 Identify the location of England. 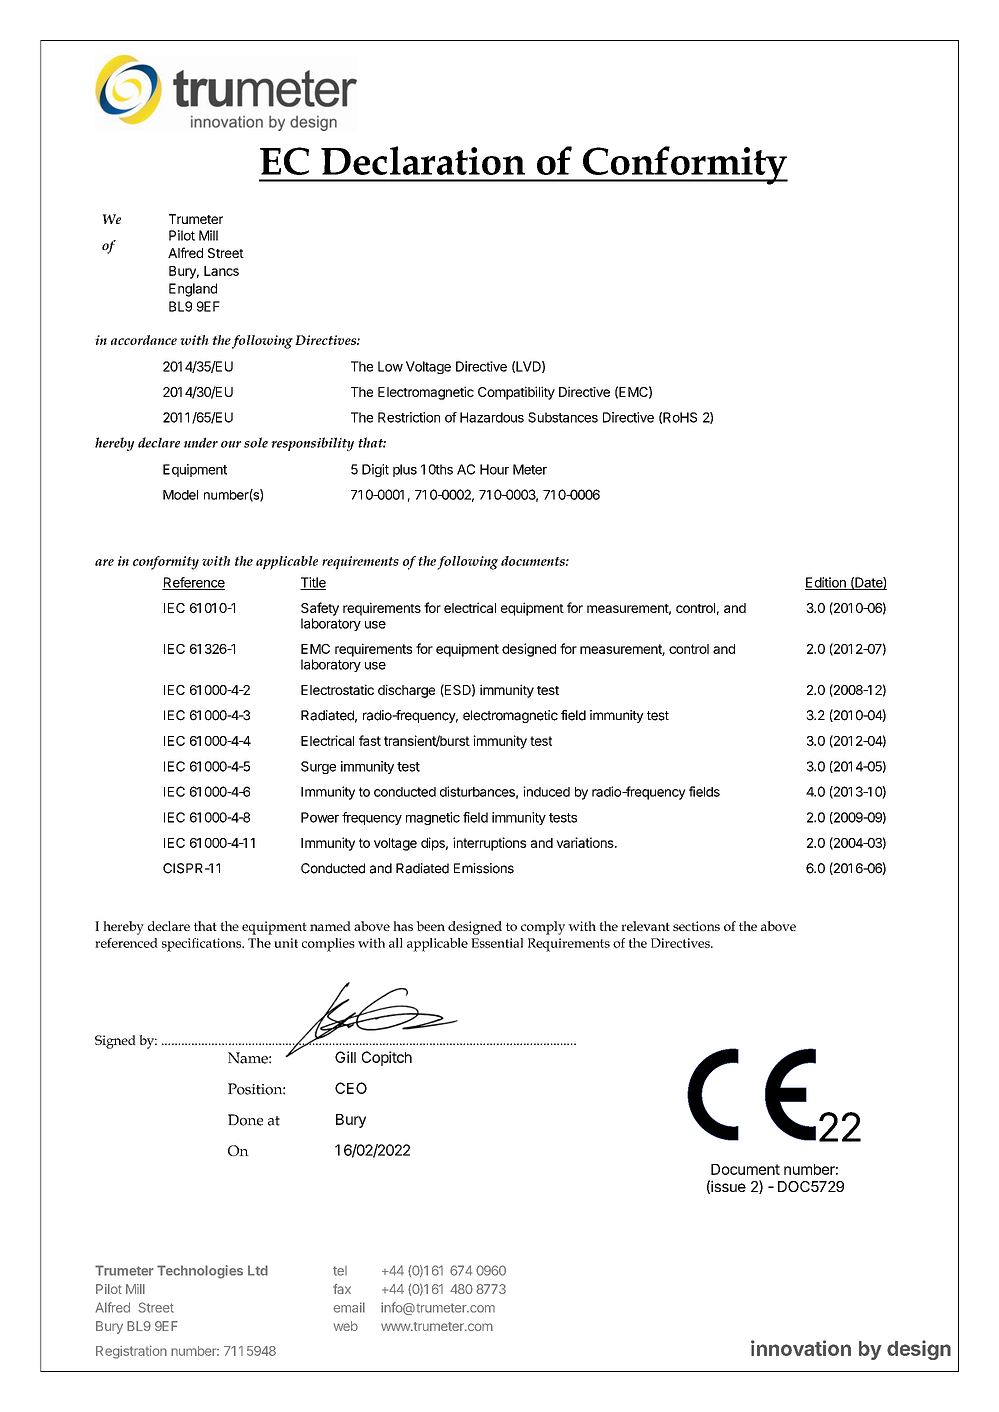
(193, 290).
